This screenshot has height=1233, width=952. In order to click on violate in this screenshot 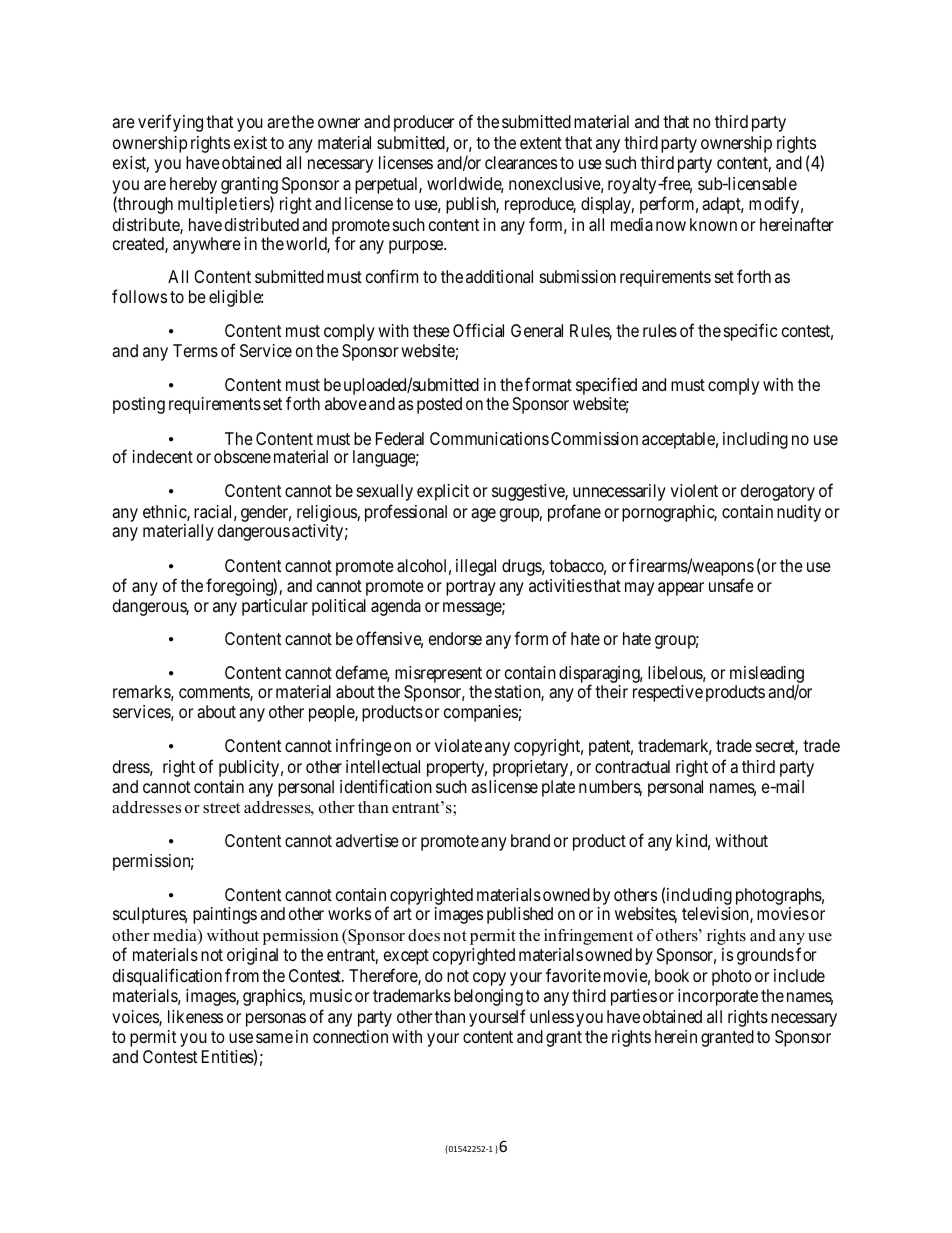, I will do `click(458, 746)`.
